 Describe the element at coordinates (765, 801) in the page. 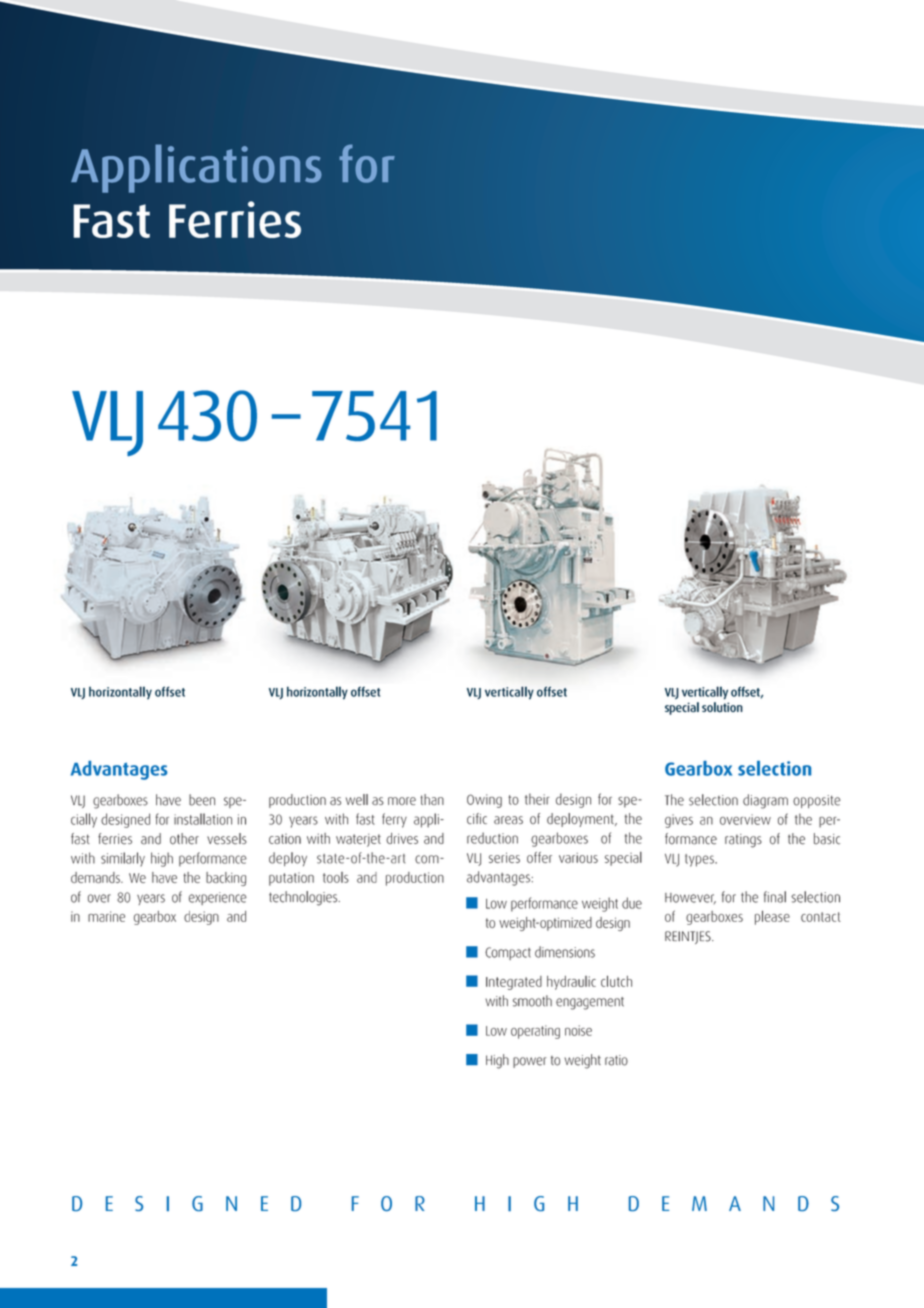

I see `diagram` at that location.
